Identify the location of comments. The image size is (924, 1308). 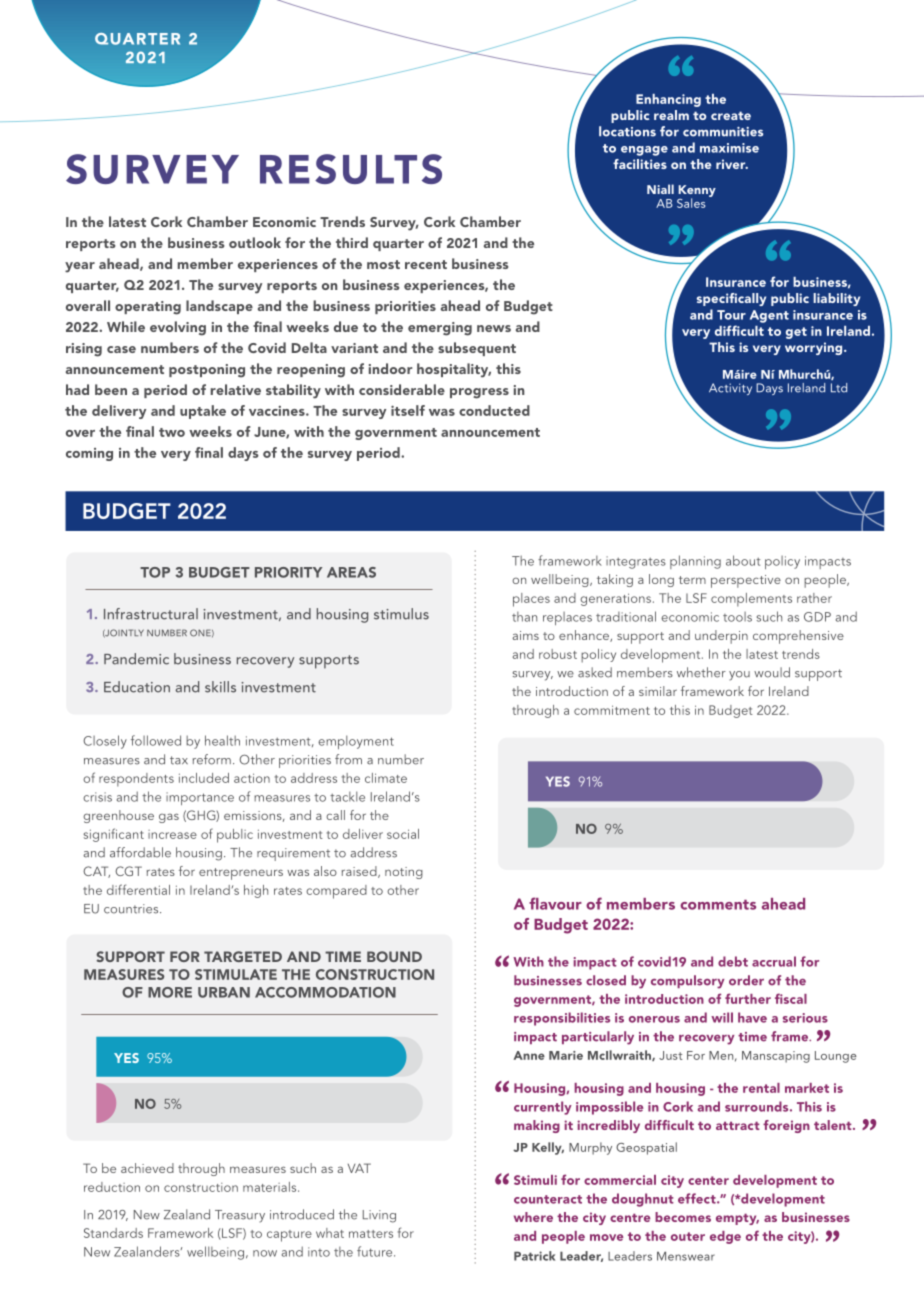
(718, 905).
